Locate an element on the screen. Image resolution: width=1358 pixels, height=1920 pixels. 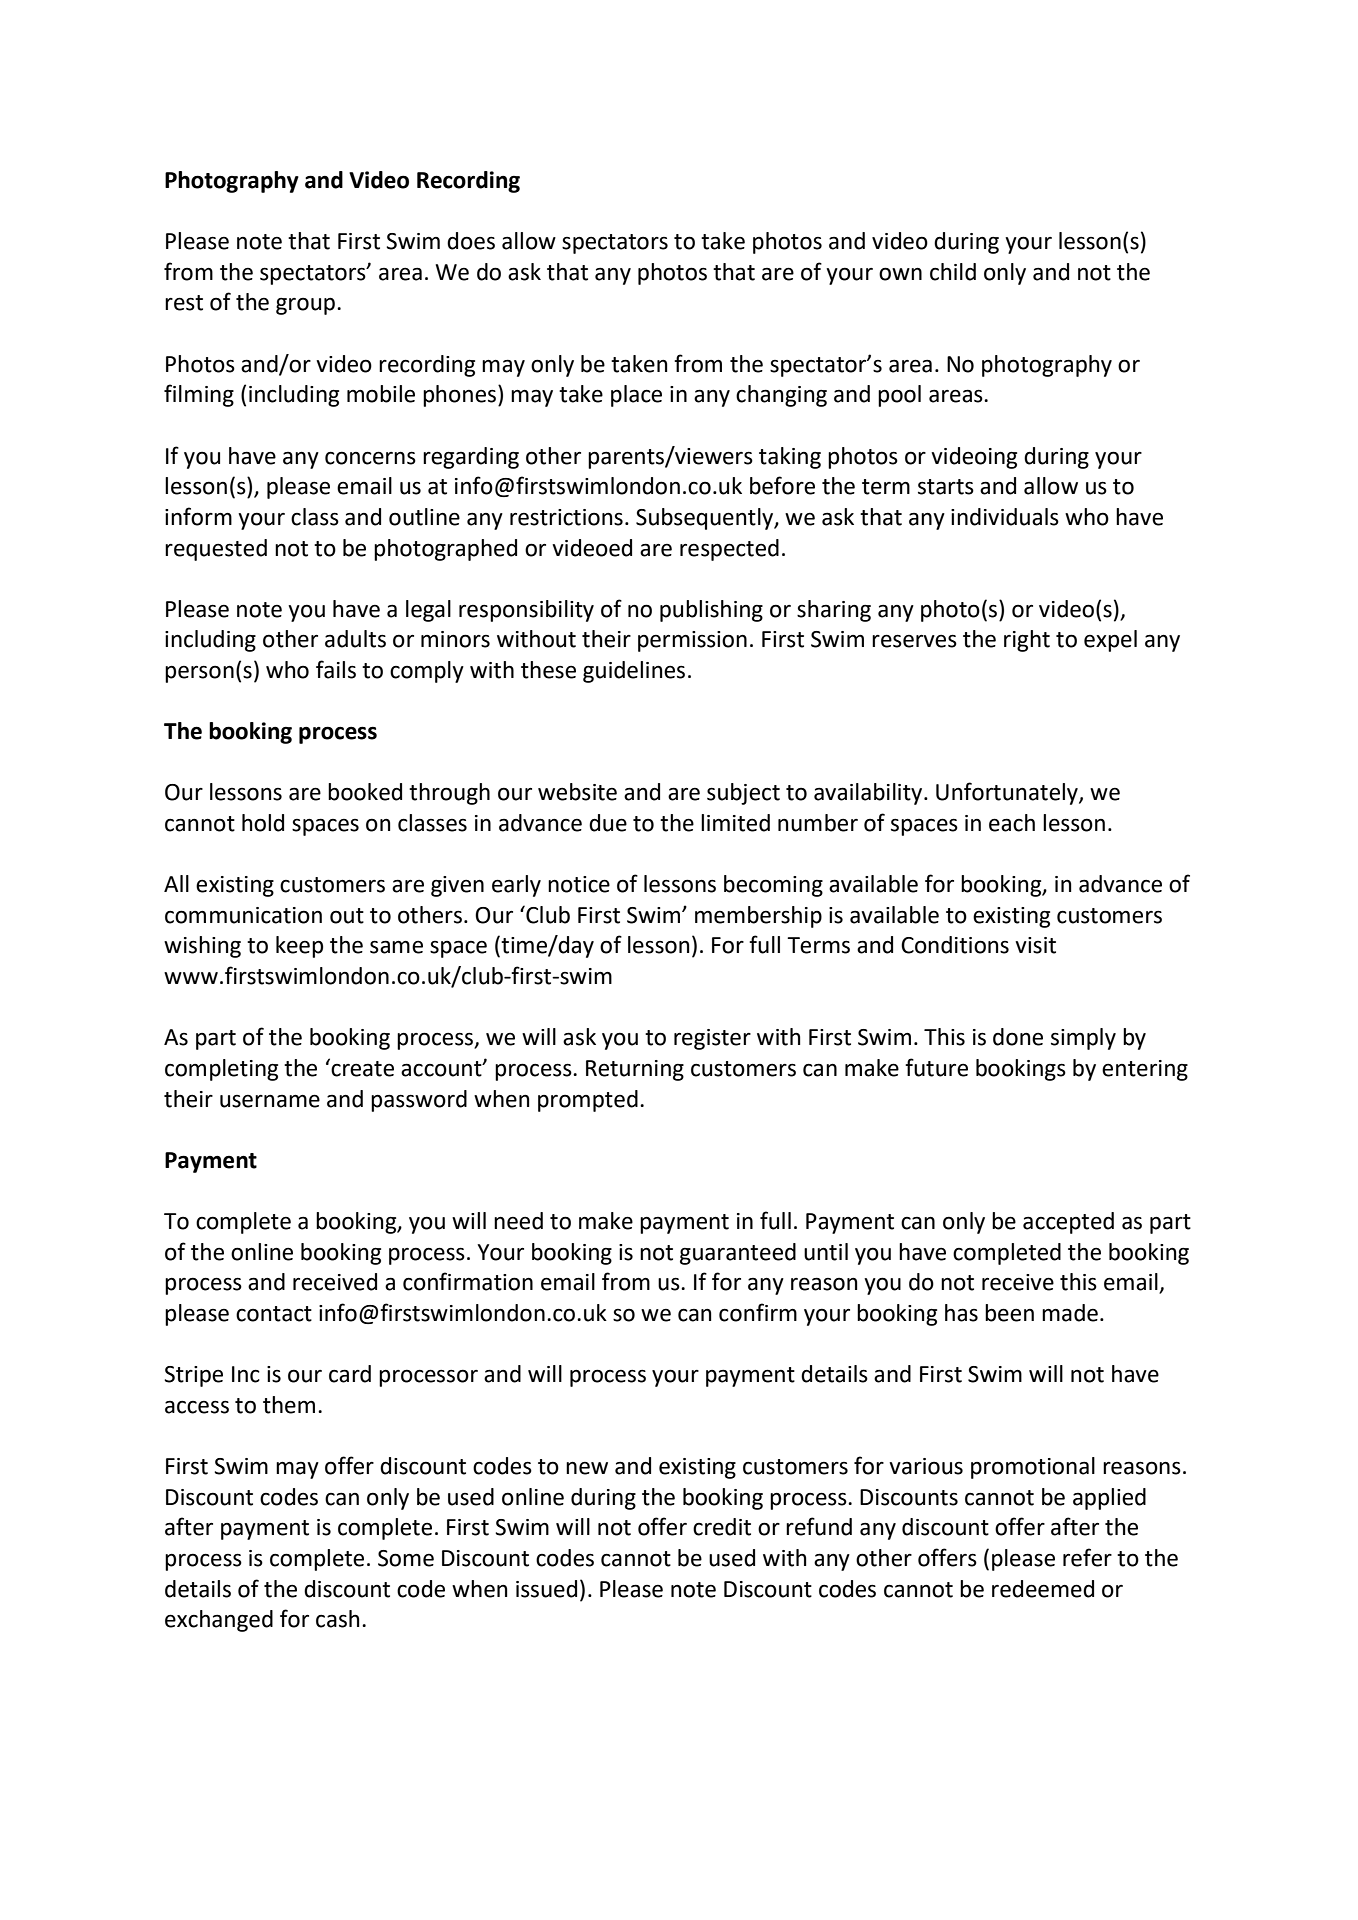
child is located at coordinates (953, 272).
